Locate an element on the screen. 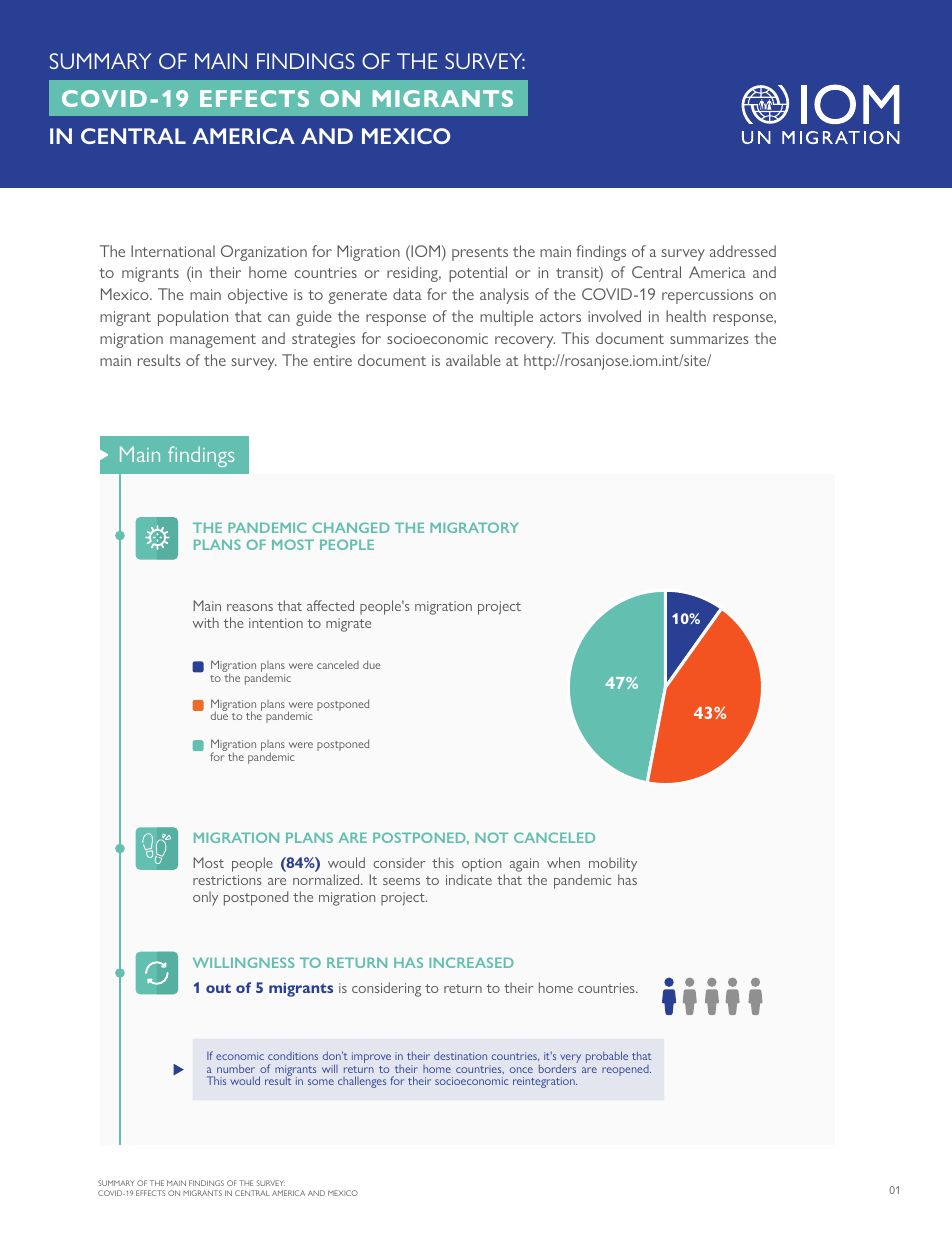 This screenshot has width=952, height=1233. when is located at coordinates (563, 862).
